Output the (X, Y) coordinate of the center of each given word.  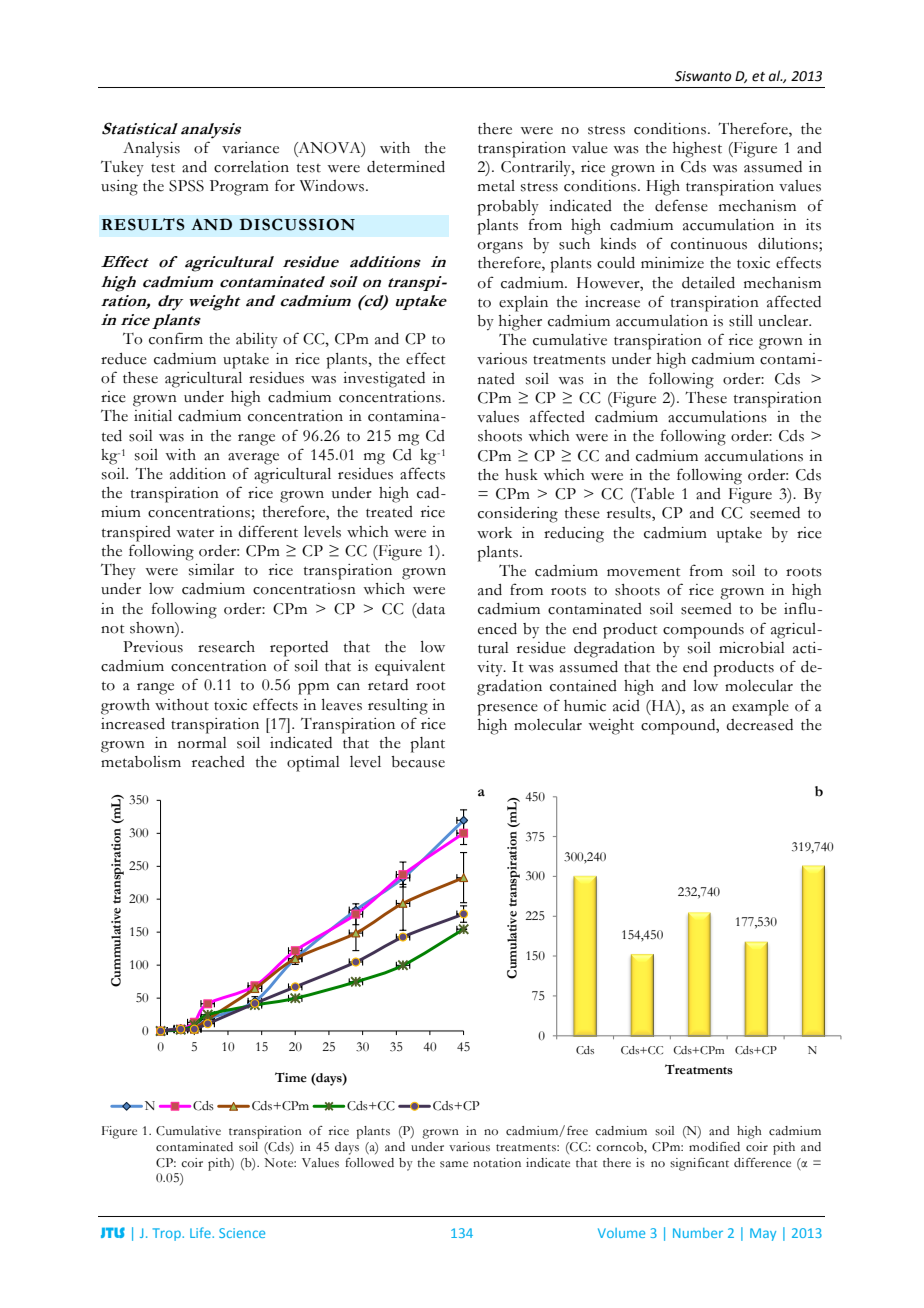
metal (496, 186)
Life (201, 1232)
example (760, 708)
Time (291, 1077)
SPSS (186, 186)
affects (422, 473)
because (418, 762)
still (741, 321)
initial (153, 416)
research (226, 647)
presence (507, 710)
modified (714, 1147)
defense (681, 205)
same (454, 1164)
